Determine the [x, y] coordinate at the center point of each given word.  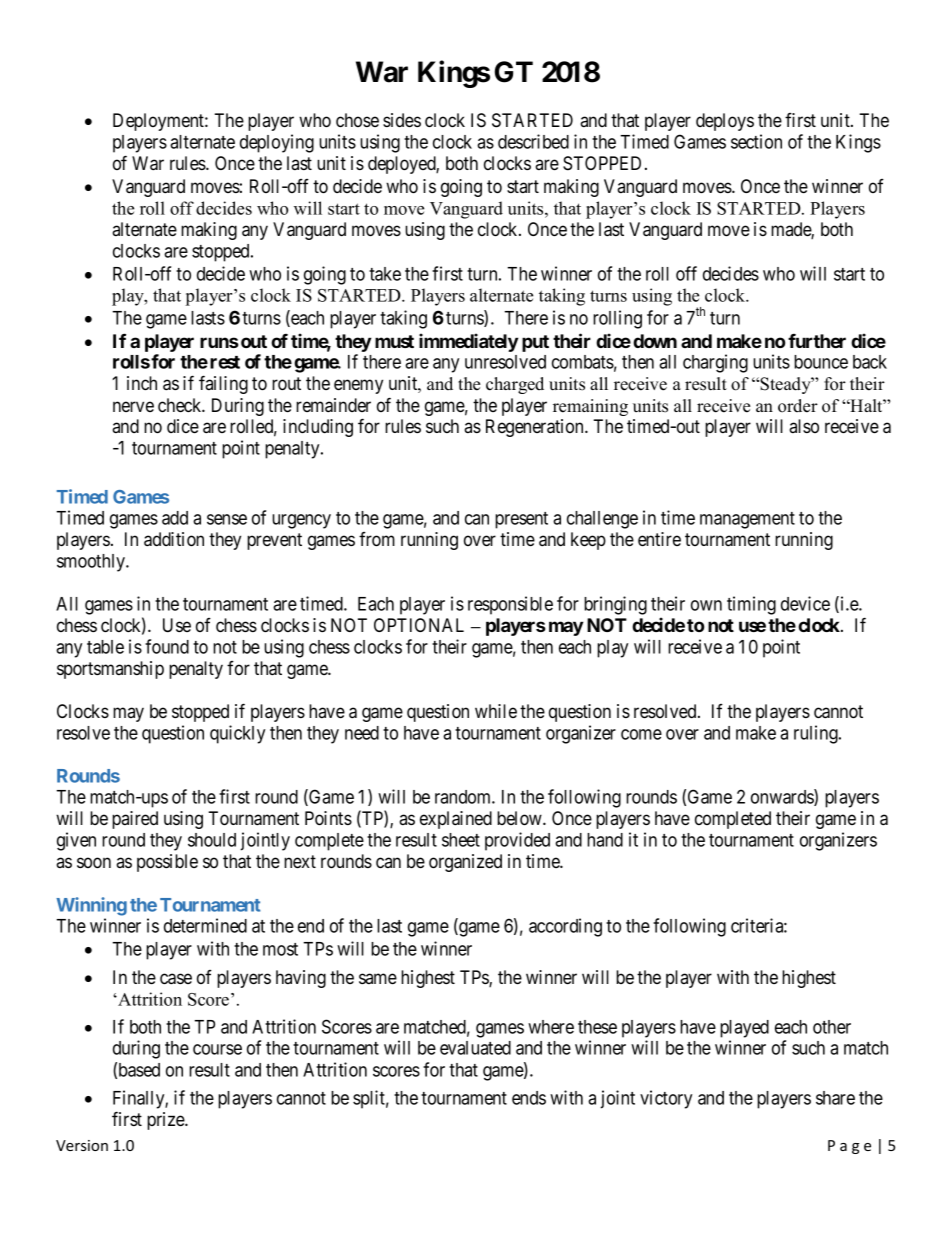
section [756, 141]
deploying [277, 143]
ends [529, 1098]
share [835, 1098]
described [533, 141]
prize [166, 1121]
